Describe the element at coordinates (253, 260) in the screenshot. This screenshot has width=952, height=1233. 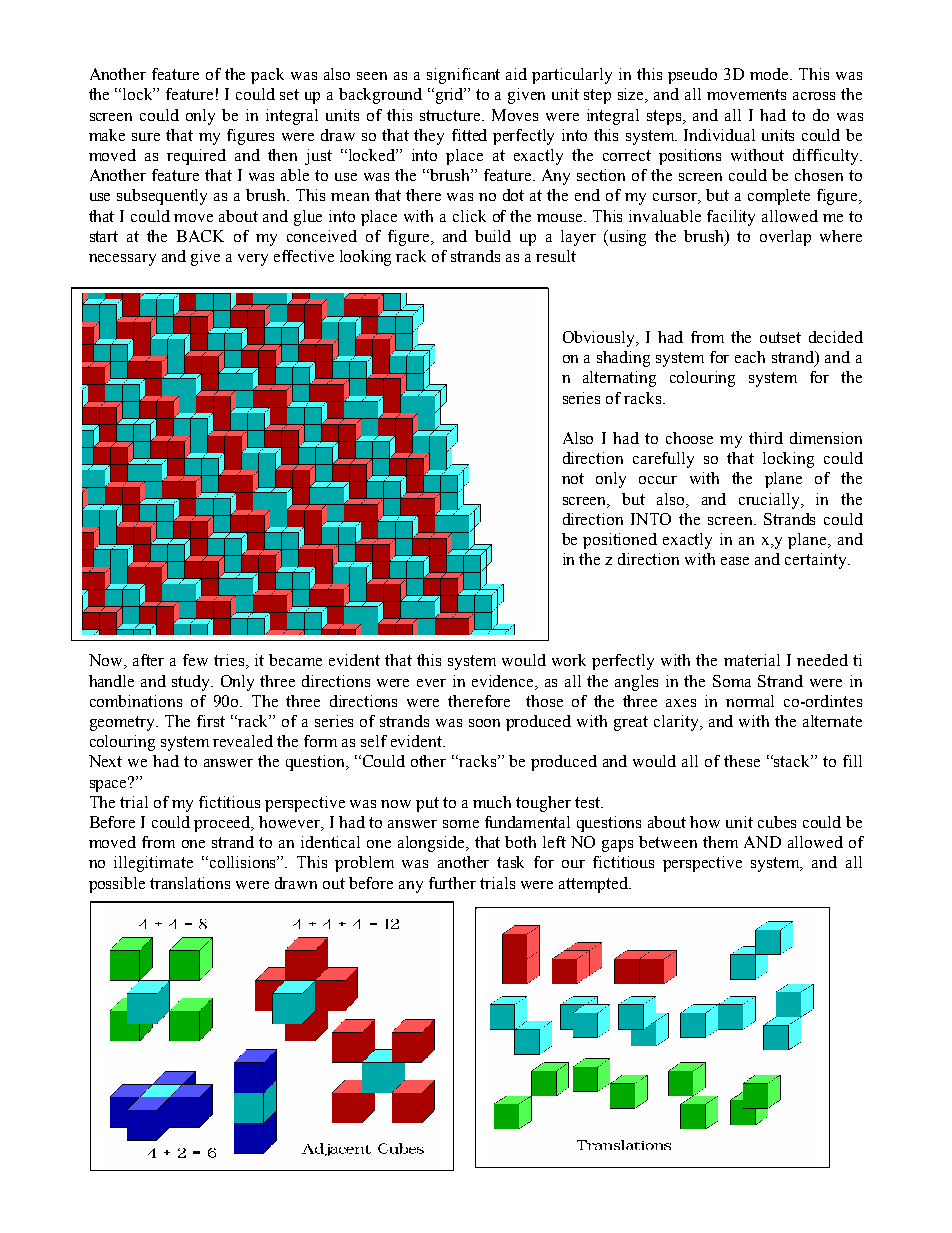
I see `very` at that location.
